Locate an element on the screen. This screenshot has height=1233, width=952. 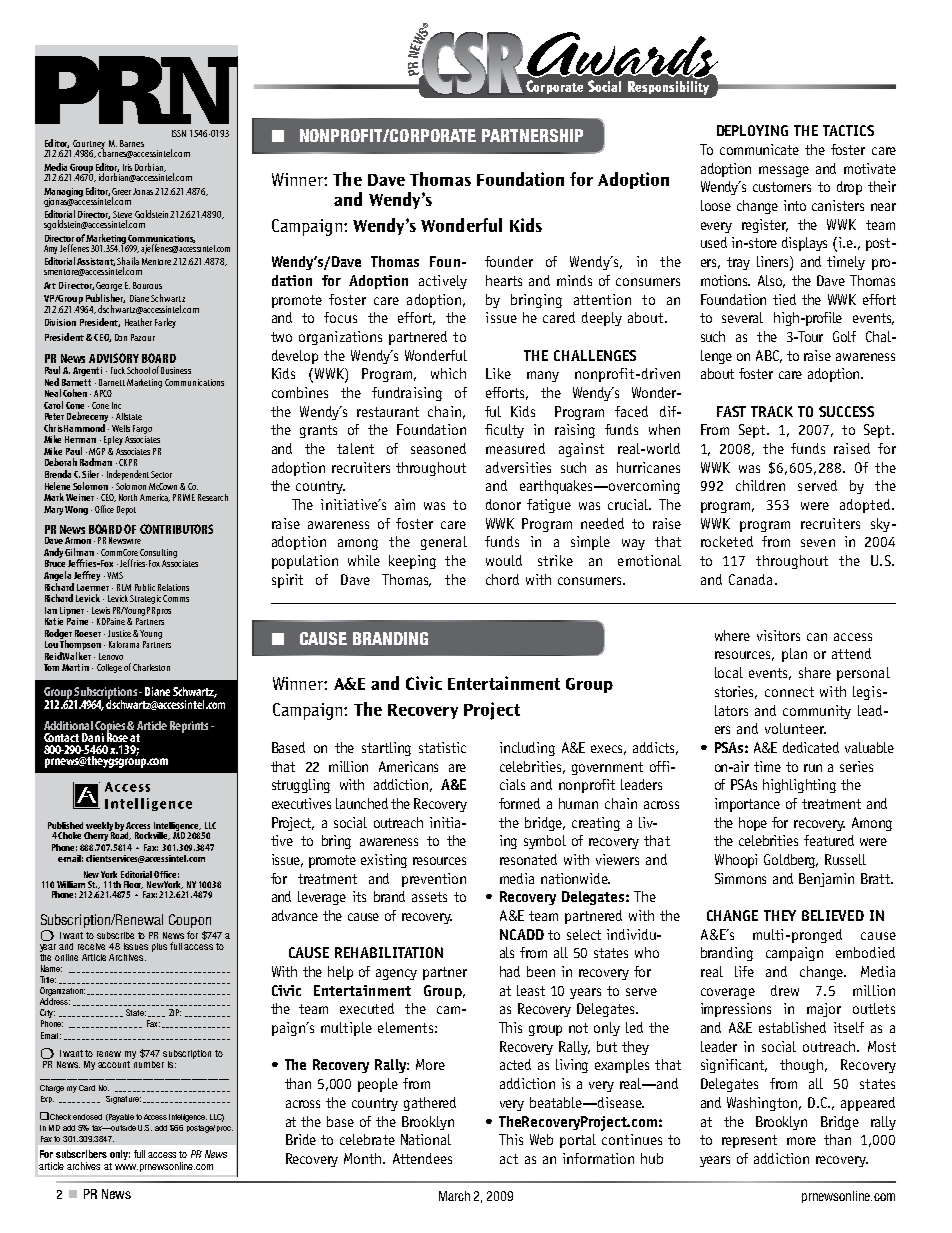
message is located at coordinates (784, 171).
